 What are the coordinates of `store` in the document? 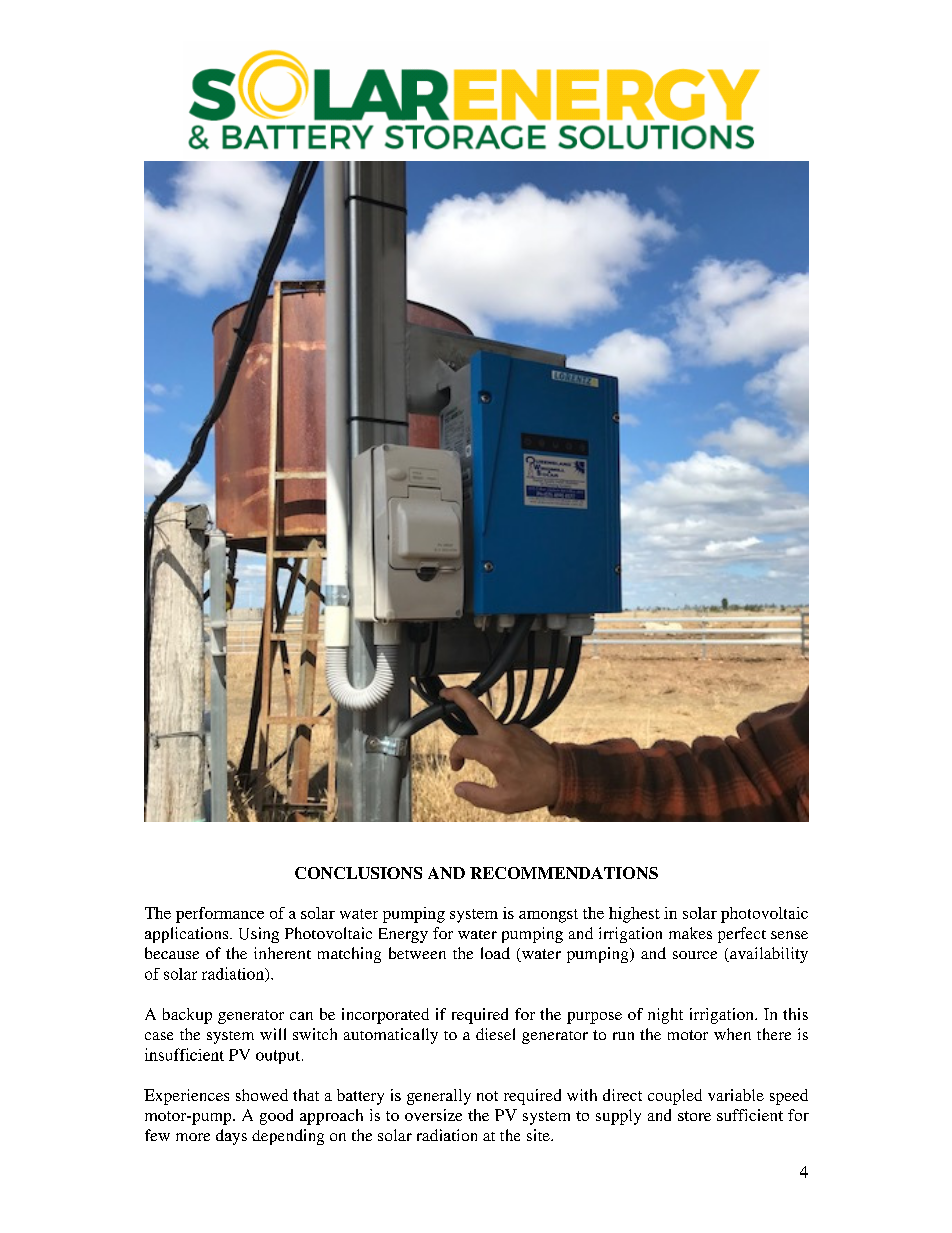 It's located at (694, 1116).
